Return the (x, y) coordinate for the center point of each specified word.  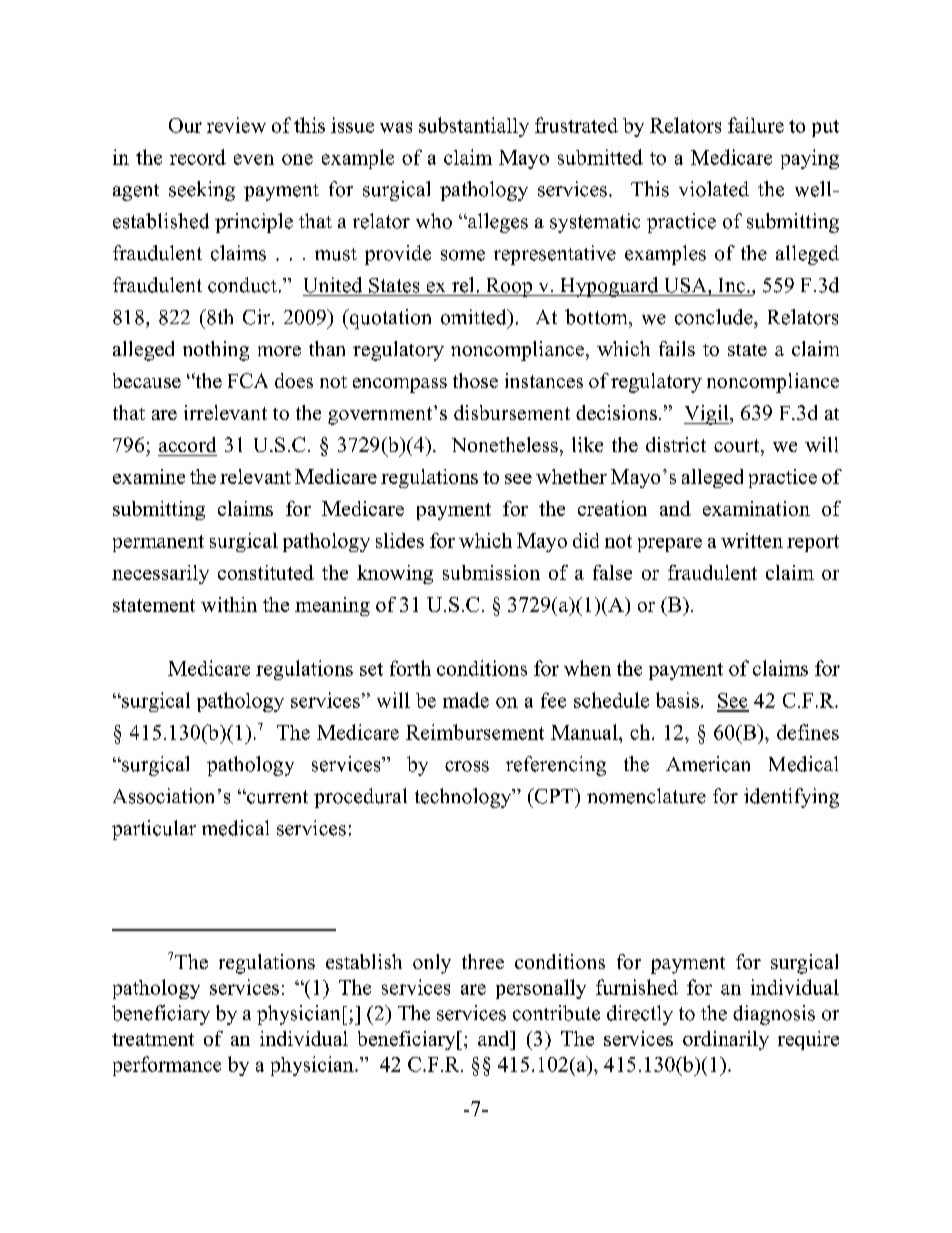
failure (756, 125)
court (738, 445)
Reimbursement (475, 732)
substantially (474, 127)
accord (187, 444)
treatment (153, 1039)
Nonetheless (505, 444)
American (708, 764)
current (276, 797)
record (198, 157)
